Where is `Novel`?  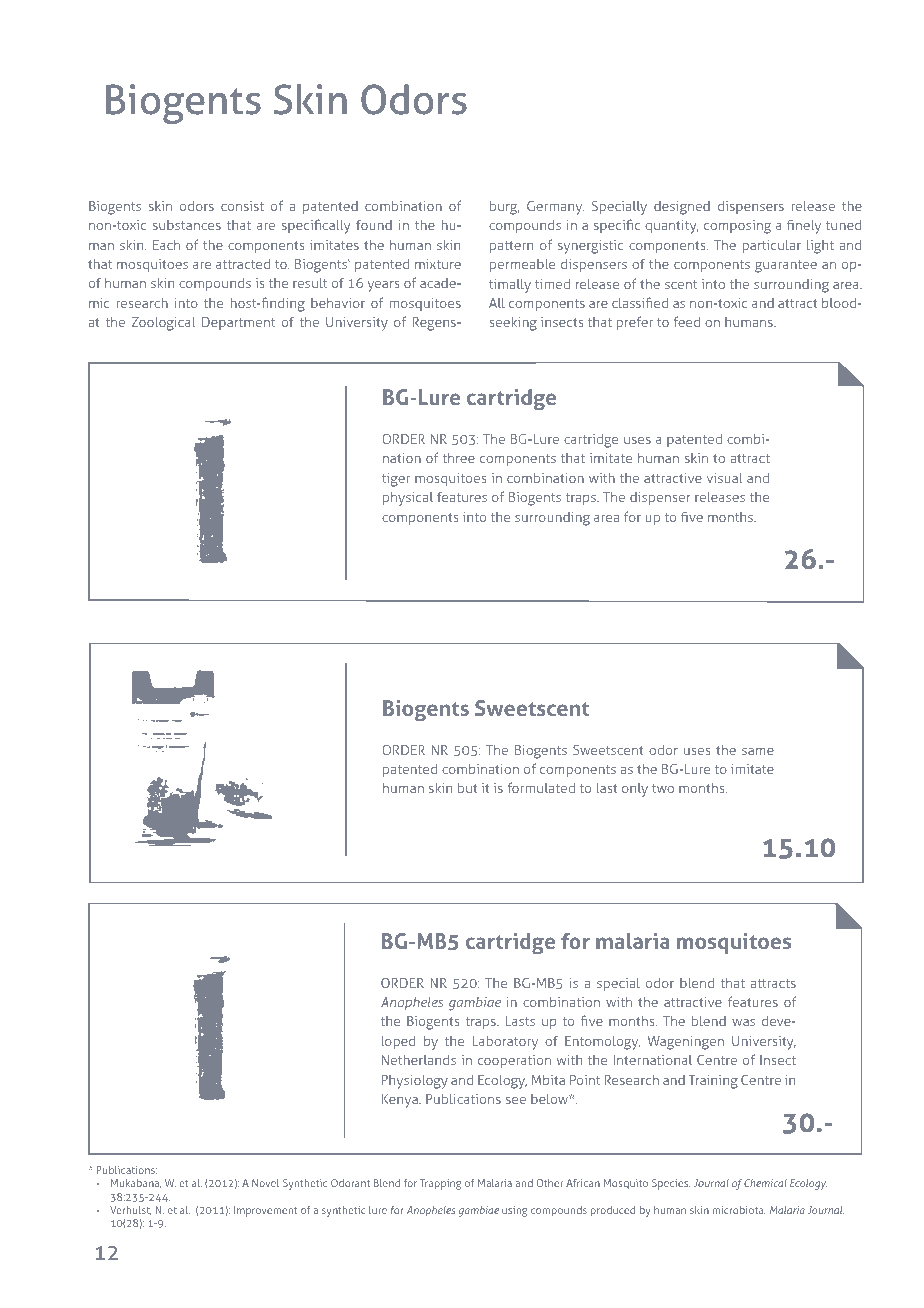 Novel is located at coordinates (265, 1183).
